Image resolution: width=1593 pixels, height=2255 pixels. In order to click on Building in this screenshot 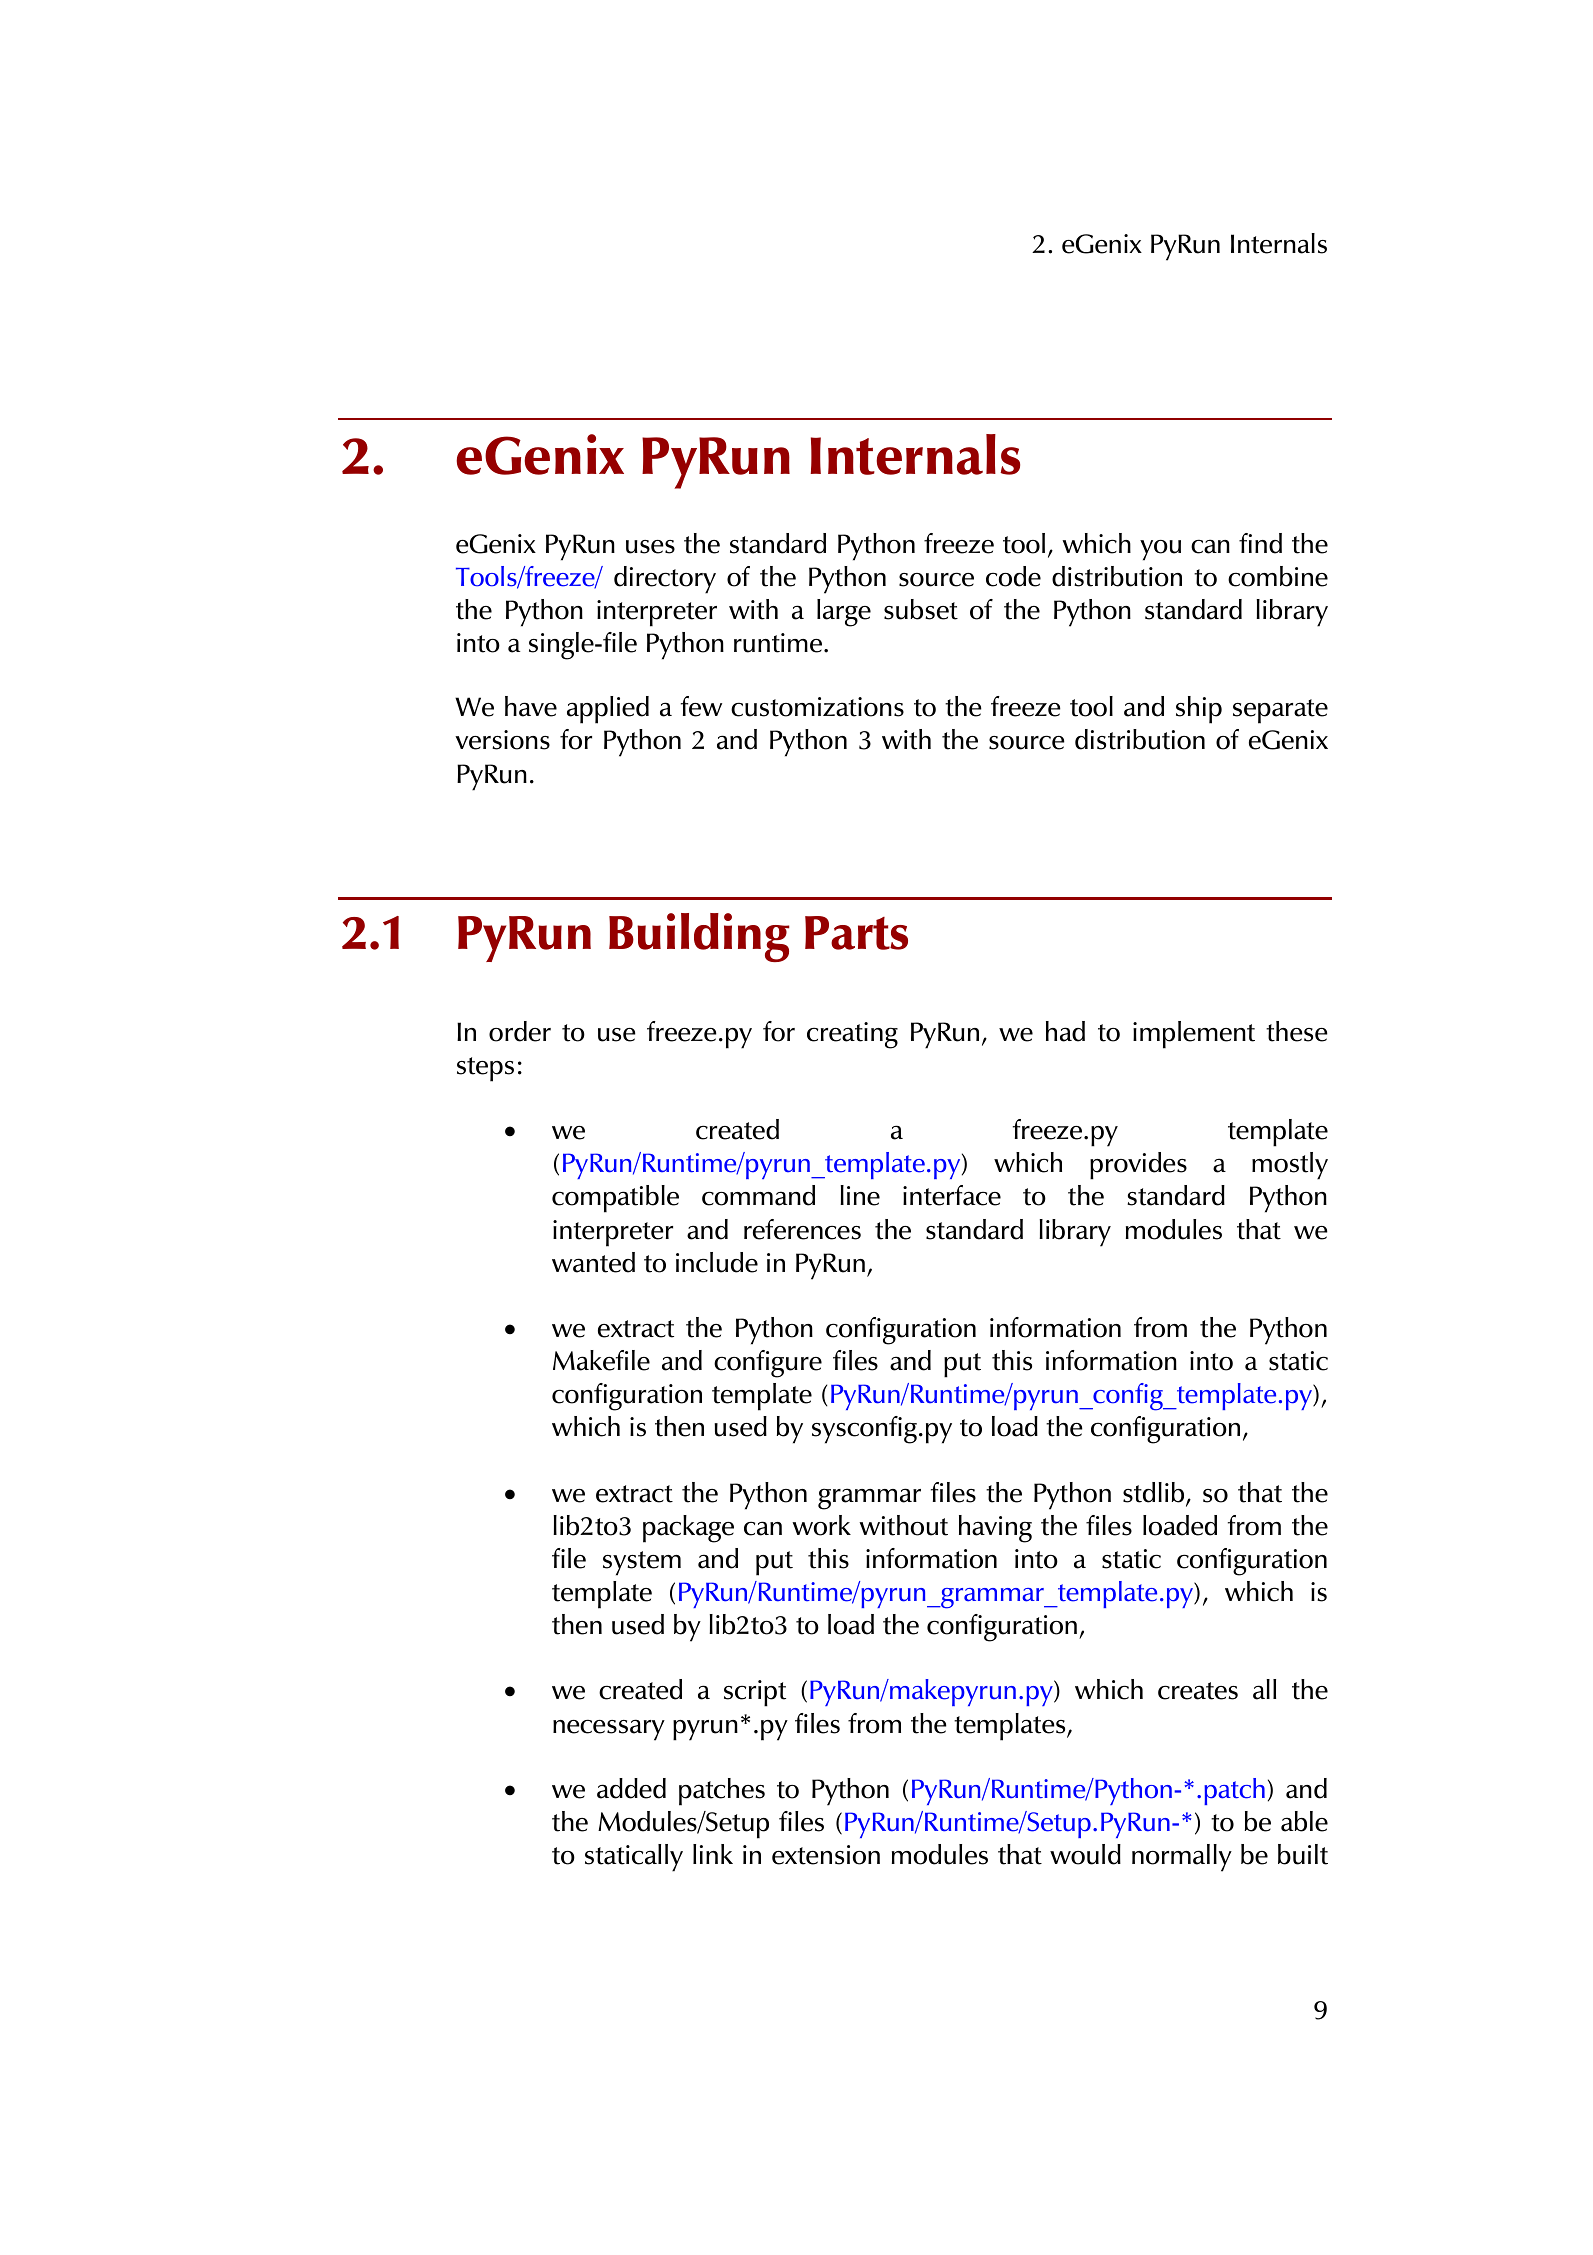, I will do `click(699, 937)`.
